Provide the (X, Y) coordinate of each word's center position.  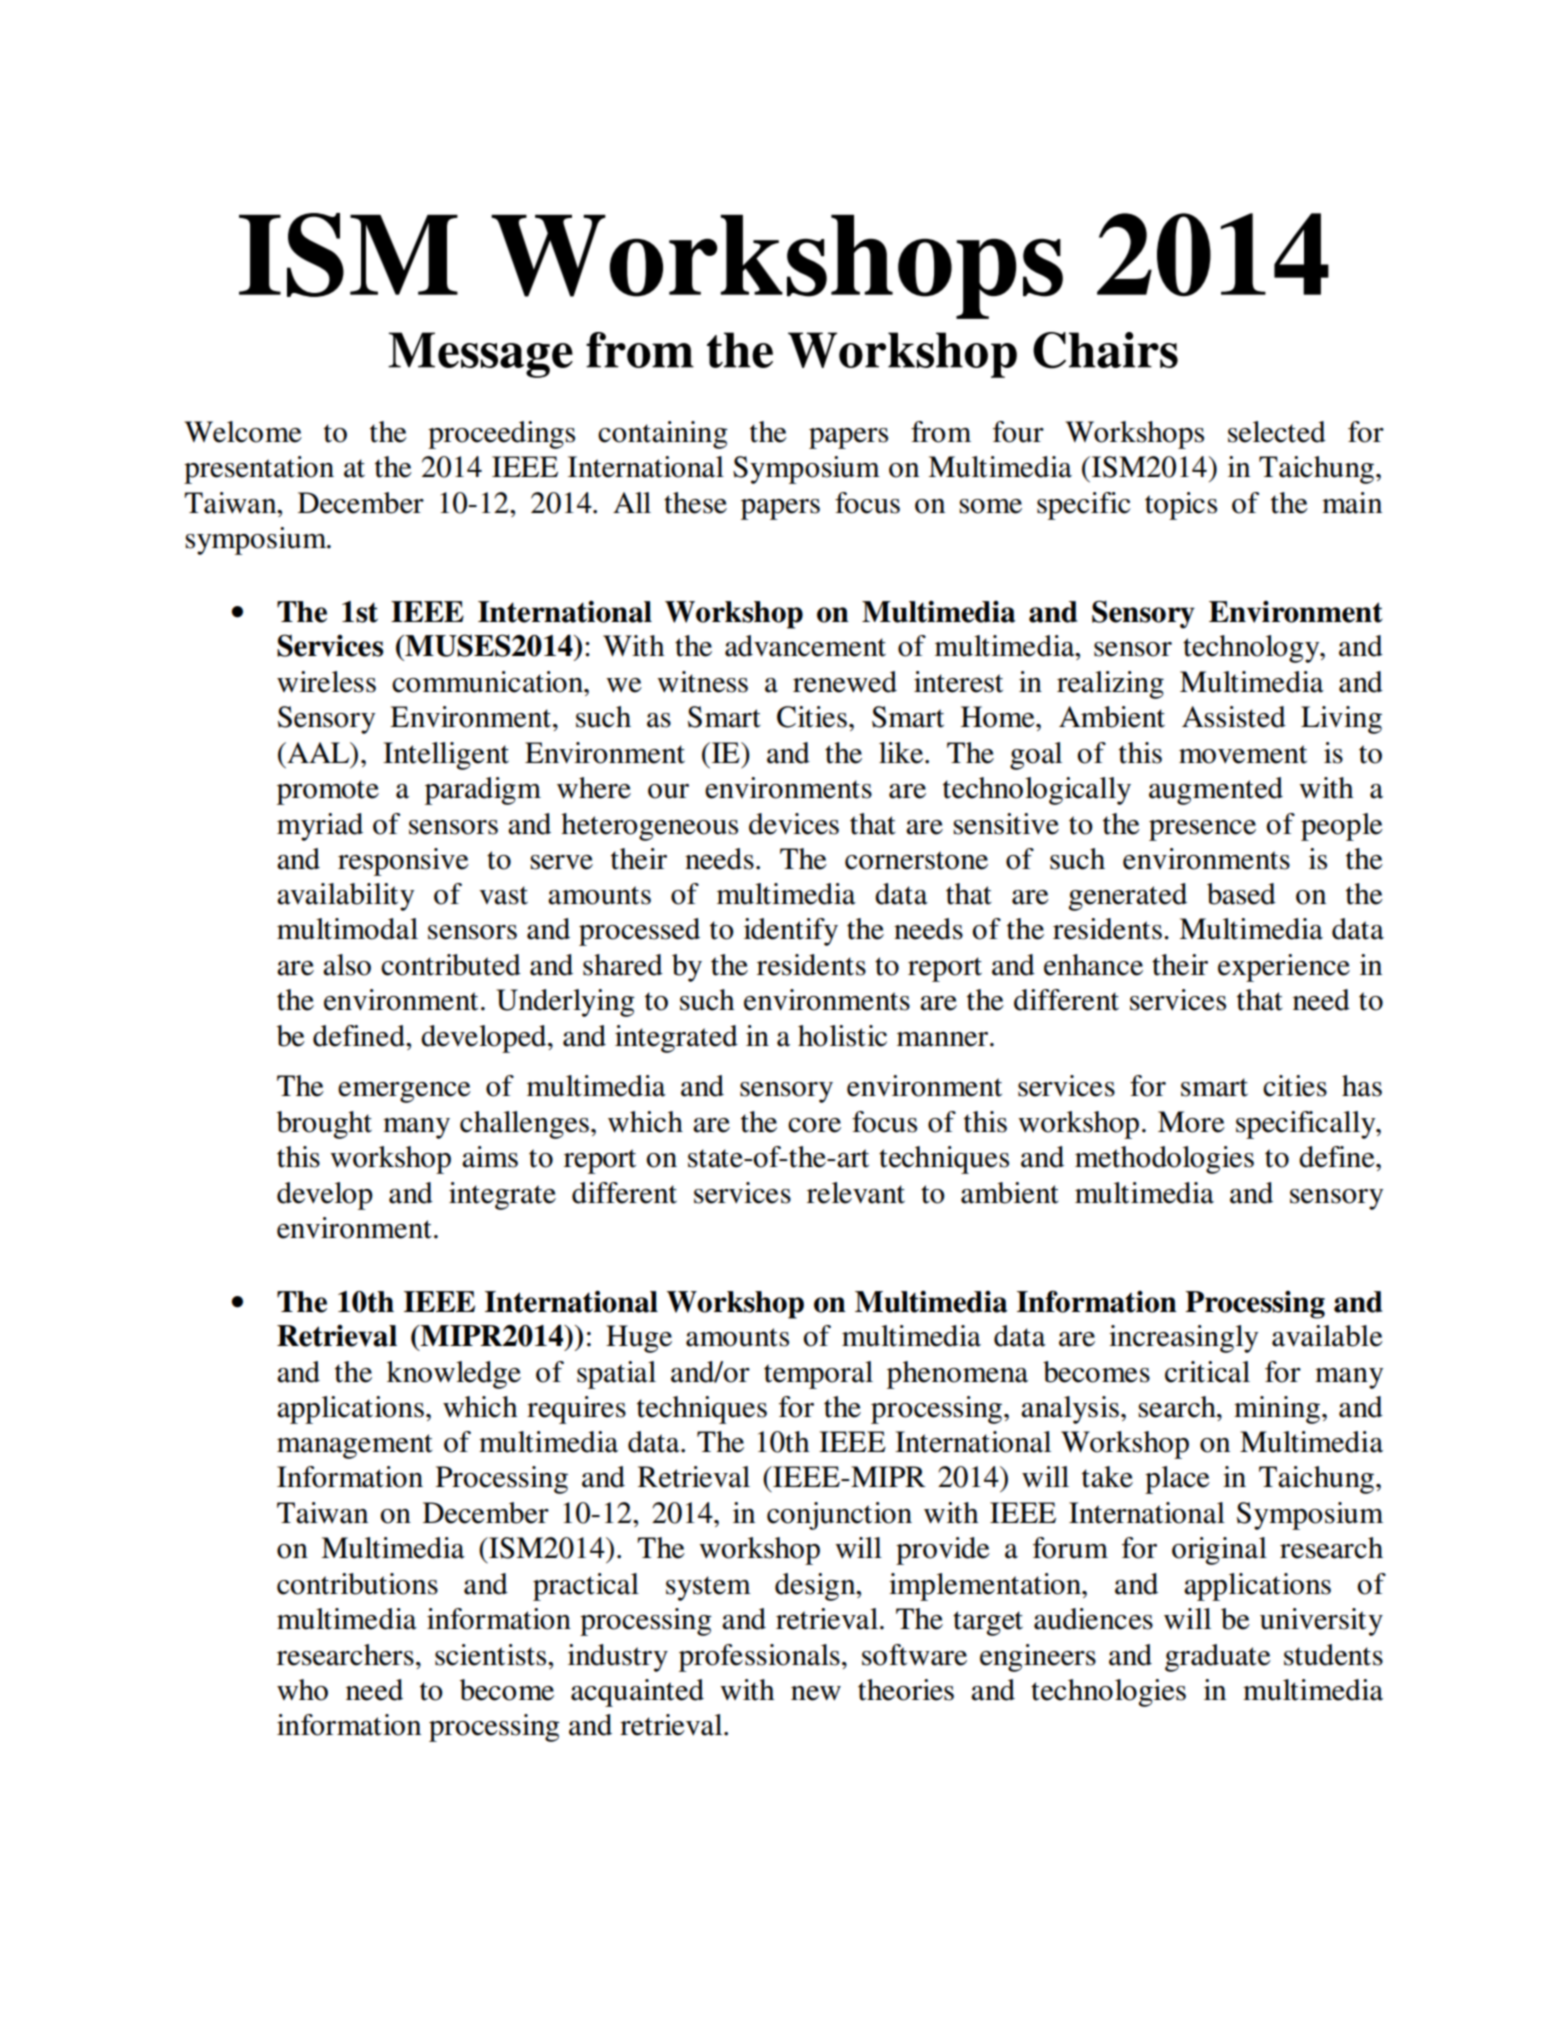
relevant (856, 1193)
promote (328, 792)
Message (480, 355)
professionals (759, 1658)
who (302, 1690)
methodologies (1164, 1160)
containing (663, 435)
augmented (1216, 791)
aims (490, 1157)
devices (794, 824)
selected (1277, 432)
